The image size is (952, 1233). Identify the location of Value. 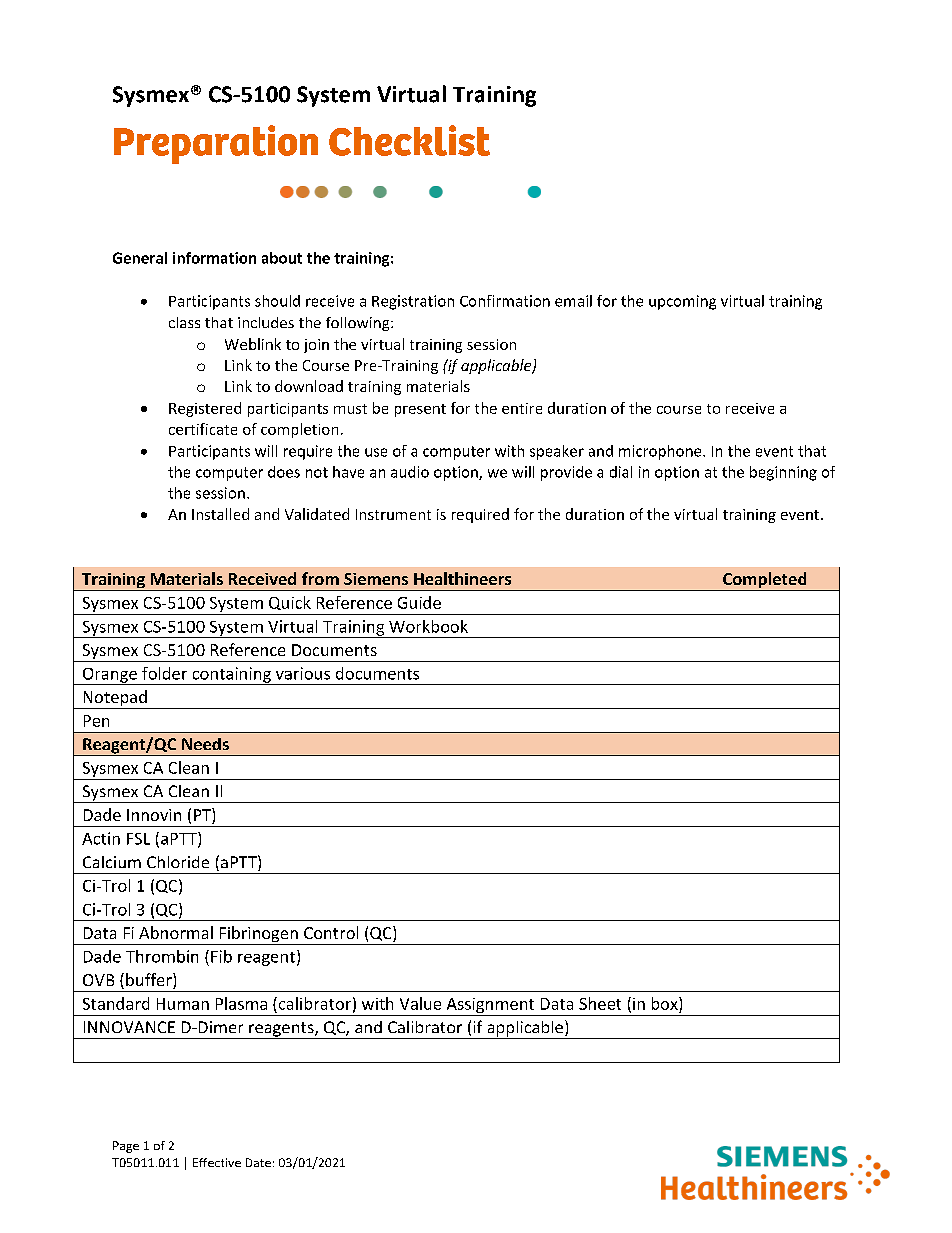
(420, 1003).
